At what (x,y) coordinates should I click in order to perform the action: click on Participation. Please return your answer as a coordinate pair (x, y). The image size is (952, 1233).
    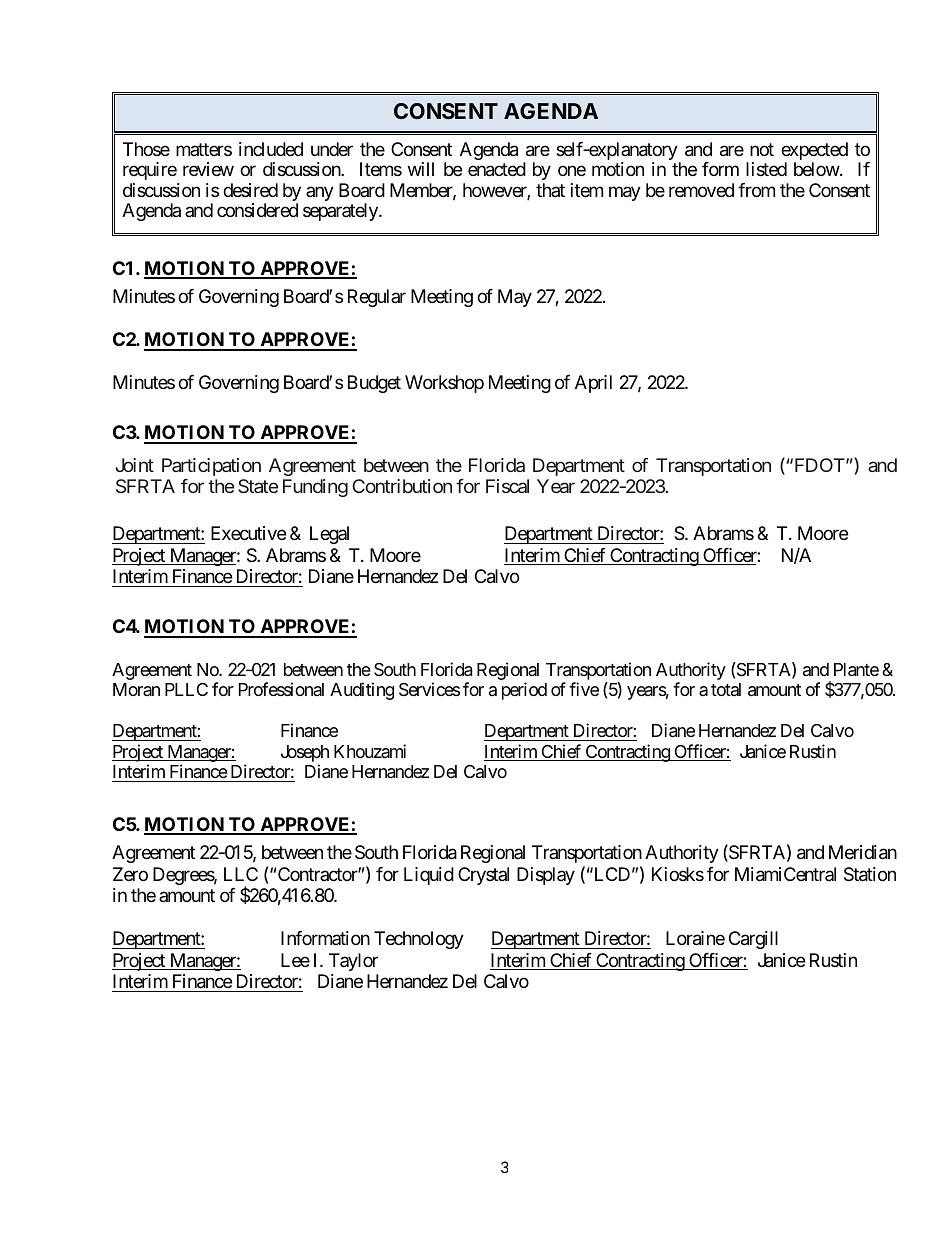
    Looking at the image, I should click on (211, 467).
